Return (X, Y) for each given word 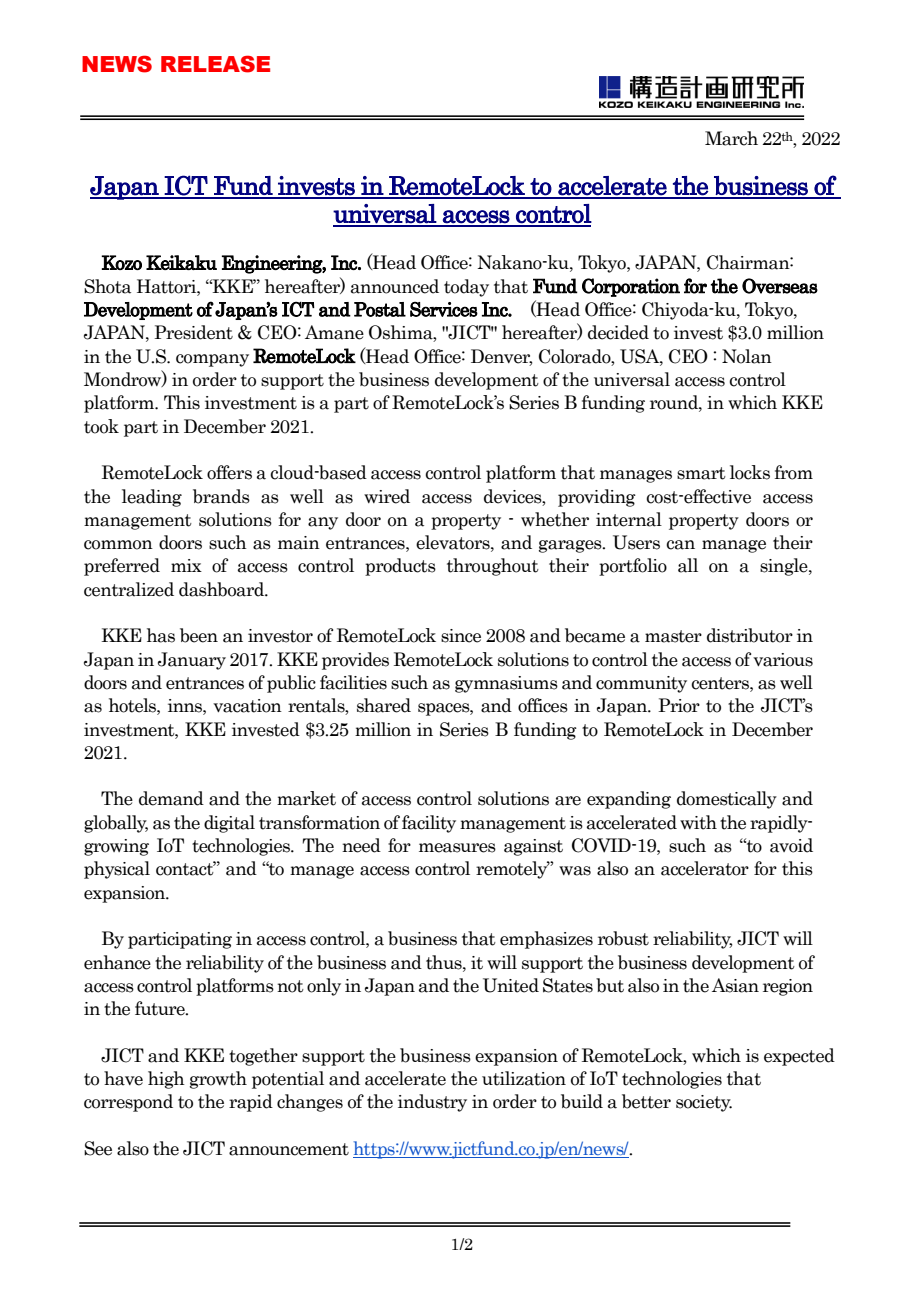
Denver (501, 357)
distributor (750, 635)
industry (432, 1103)
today (466, 288)
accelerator (705, 868)
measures (457, 848)
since (461, 636)
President (193, 332)
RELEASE (215, 64)
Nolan (747, 356)
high (166, 1080)
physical (117, 870)
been (199, 635)
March (731, 138)
